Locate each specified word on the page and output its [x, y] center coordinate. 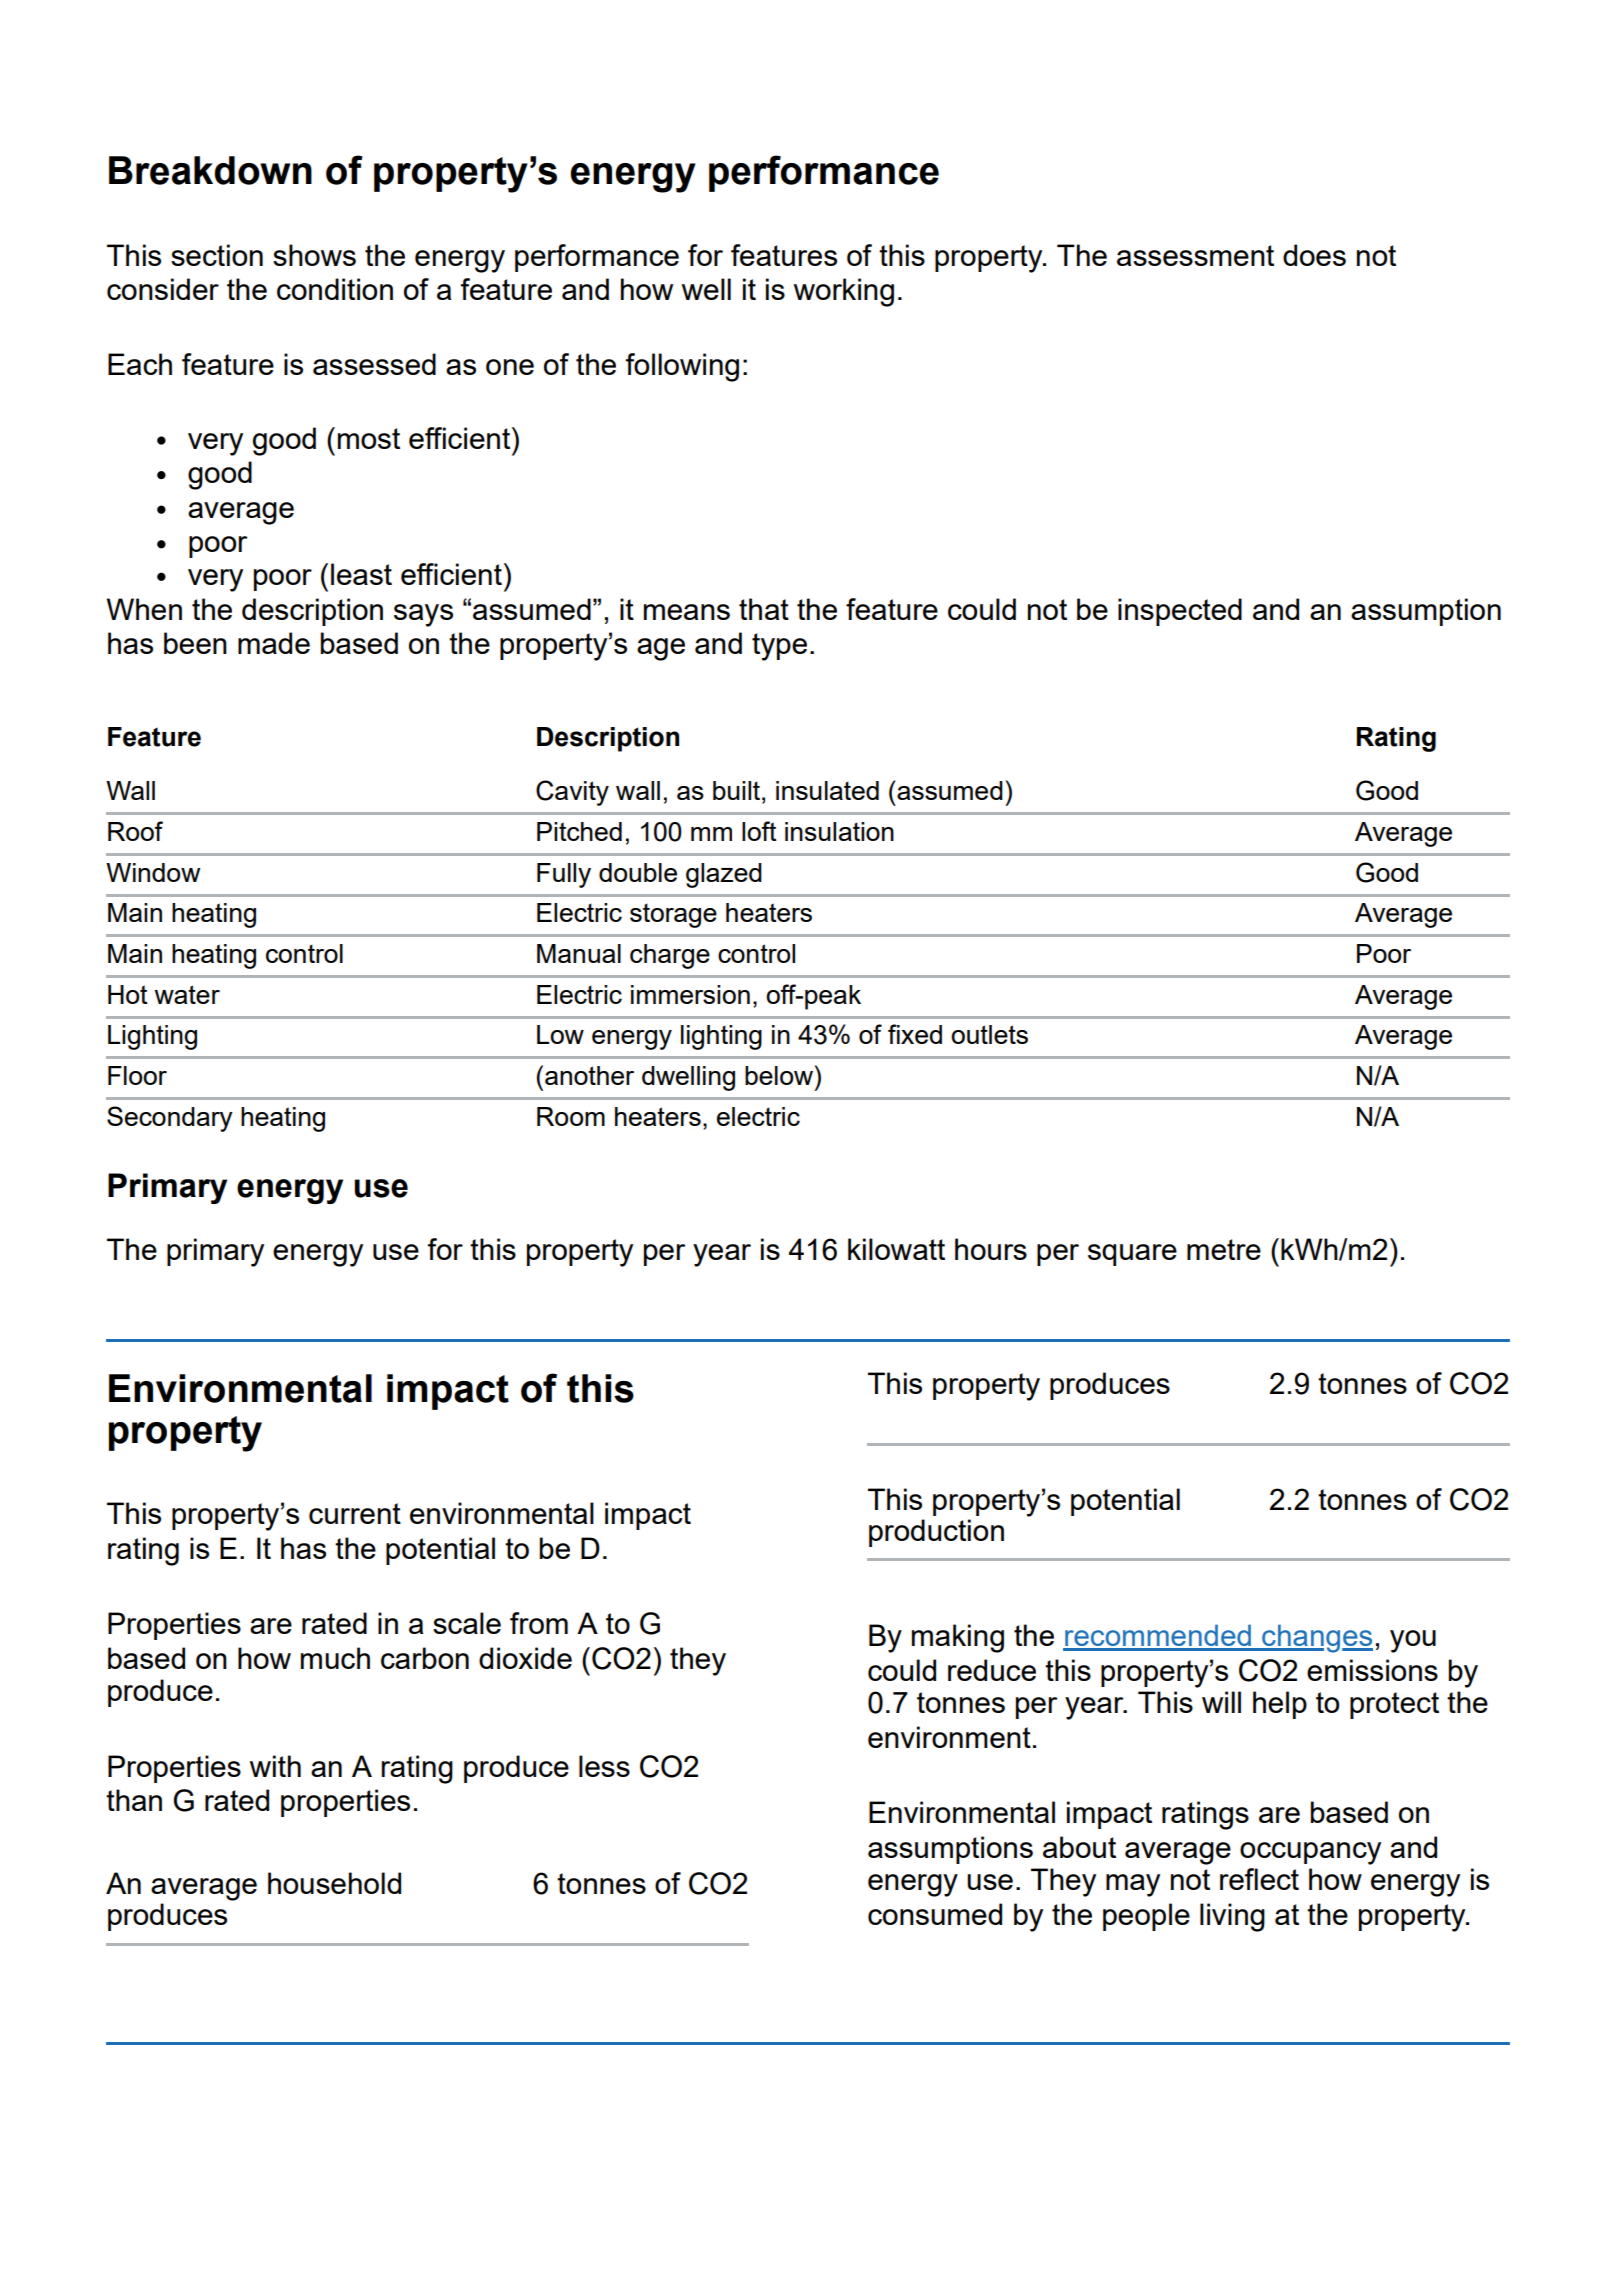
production [936, 1533]
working [844, 292]
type [779, 647]
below [779, 1075]
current [355, 1513]
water [187, 994]
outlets [989, 1034]
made [274, 643]
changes [1316, 1638]
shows [314, 255]
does [1314, 255]
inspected [1180, 612]
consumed [935, 1914]
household [334, 1883]
